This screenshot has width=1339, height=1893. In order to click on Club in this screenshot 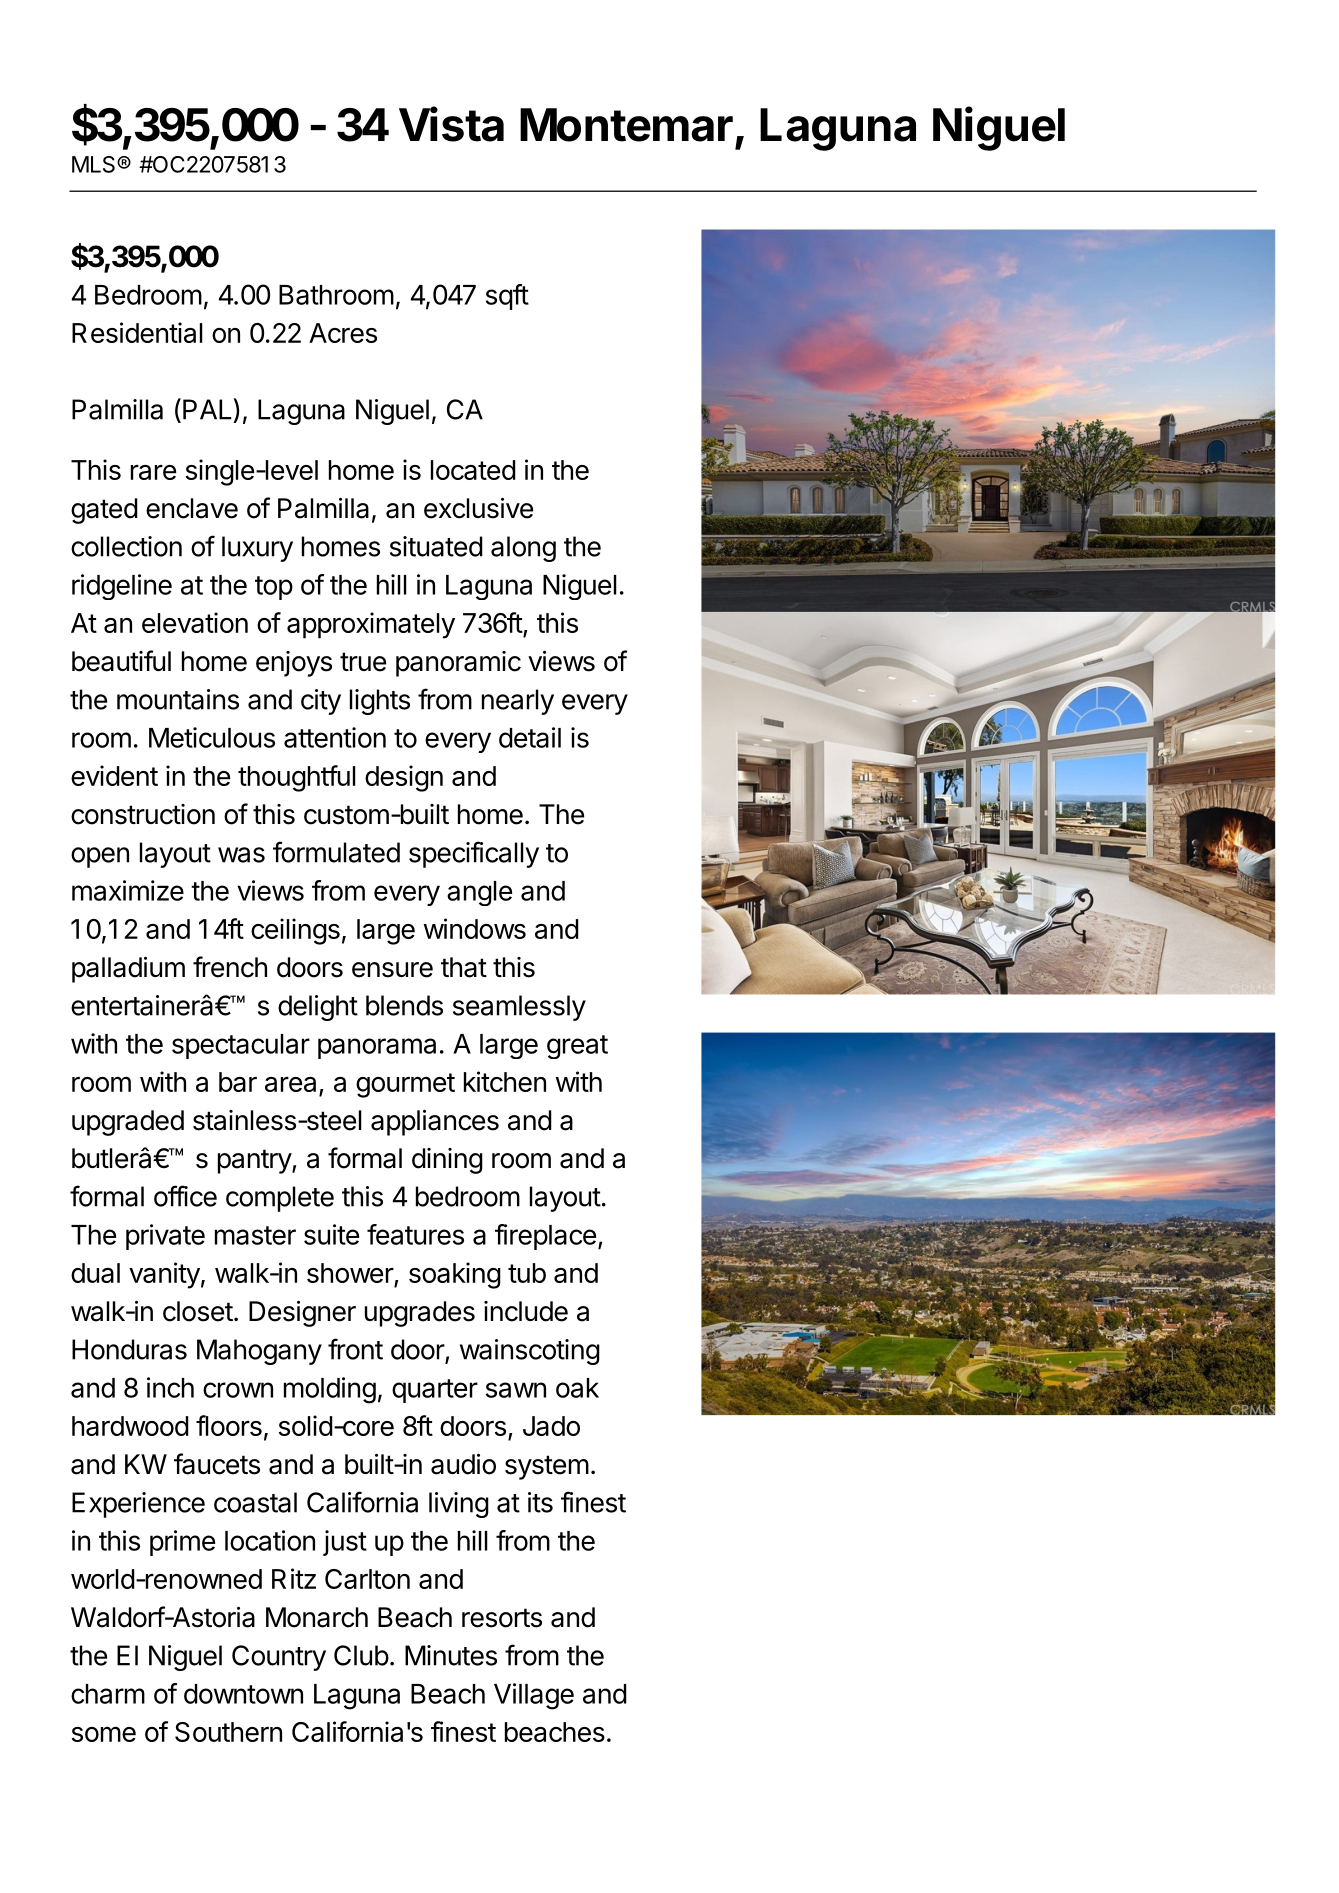, I will do `click(361, 1655)`.
